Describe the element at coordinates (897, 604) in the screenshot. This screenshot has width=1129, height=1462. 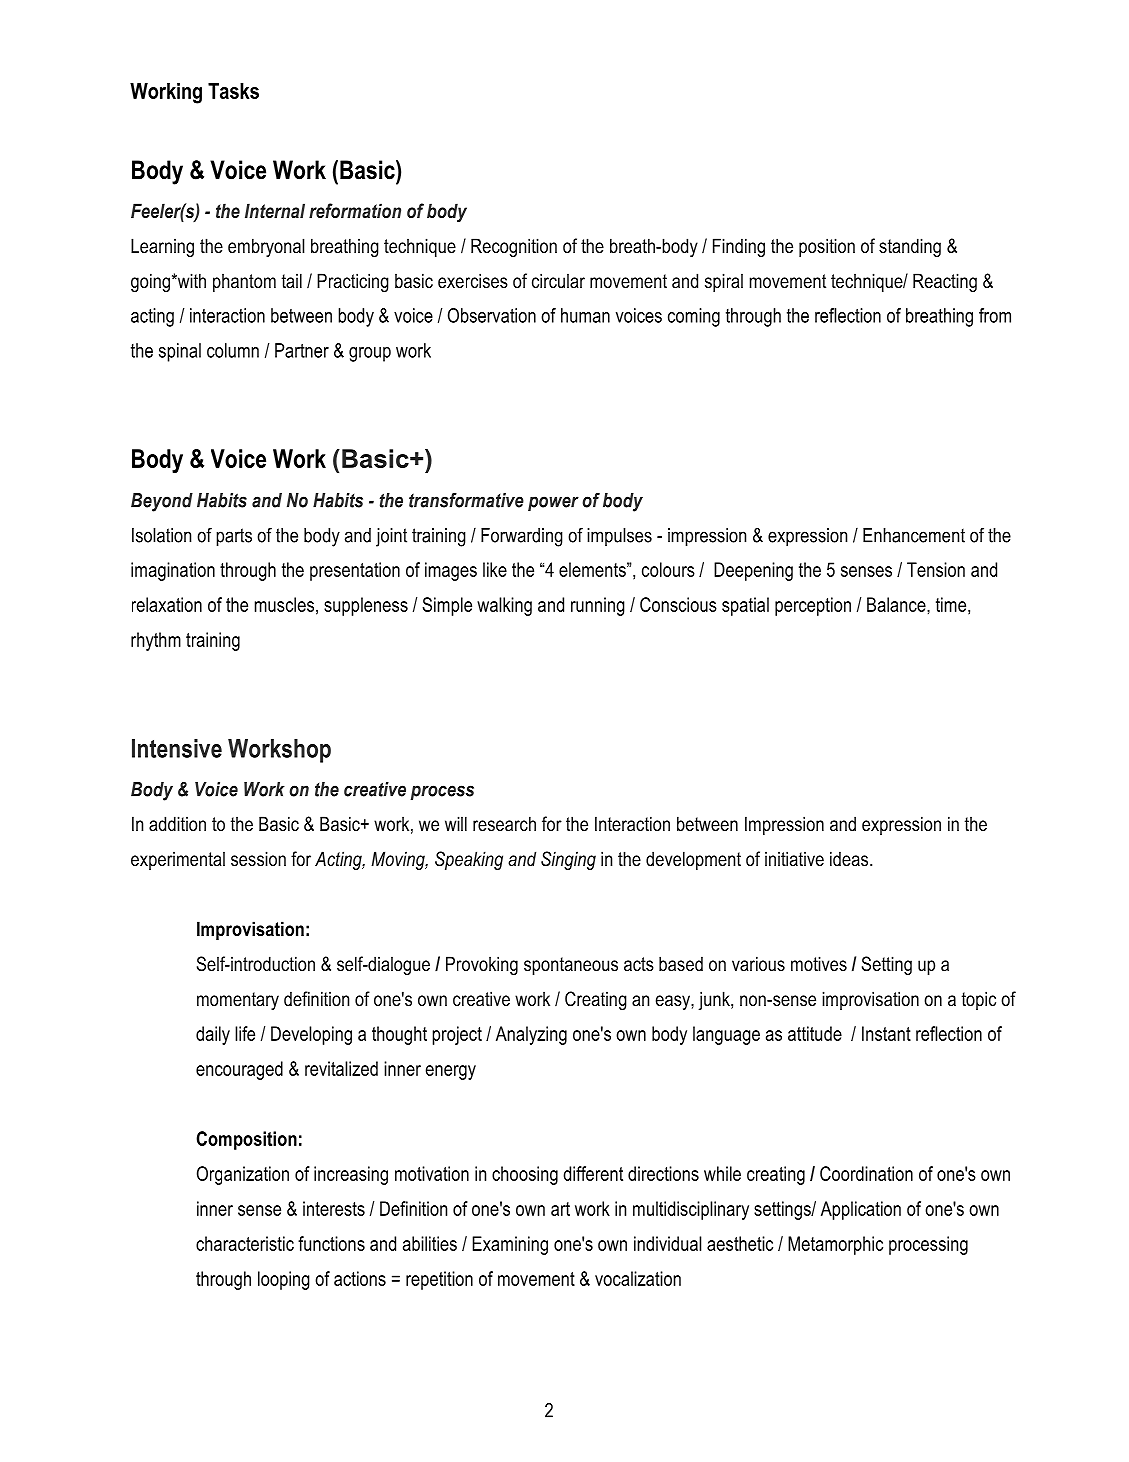
I see `Balance` at that location.
